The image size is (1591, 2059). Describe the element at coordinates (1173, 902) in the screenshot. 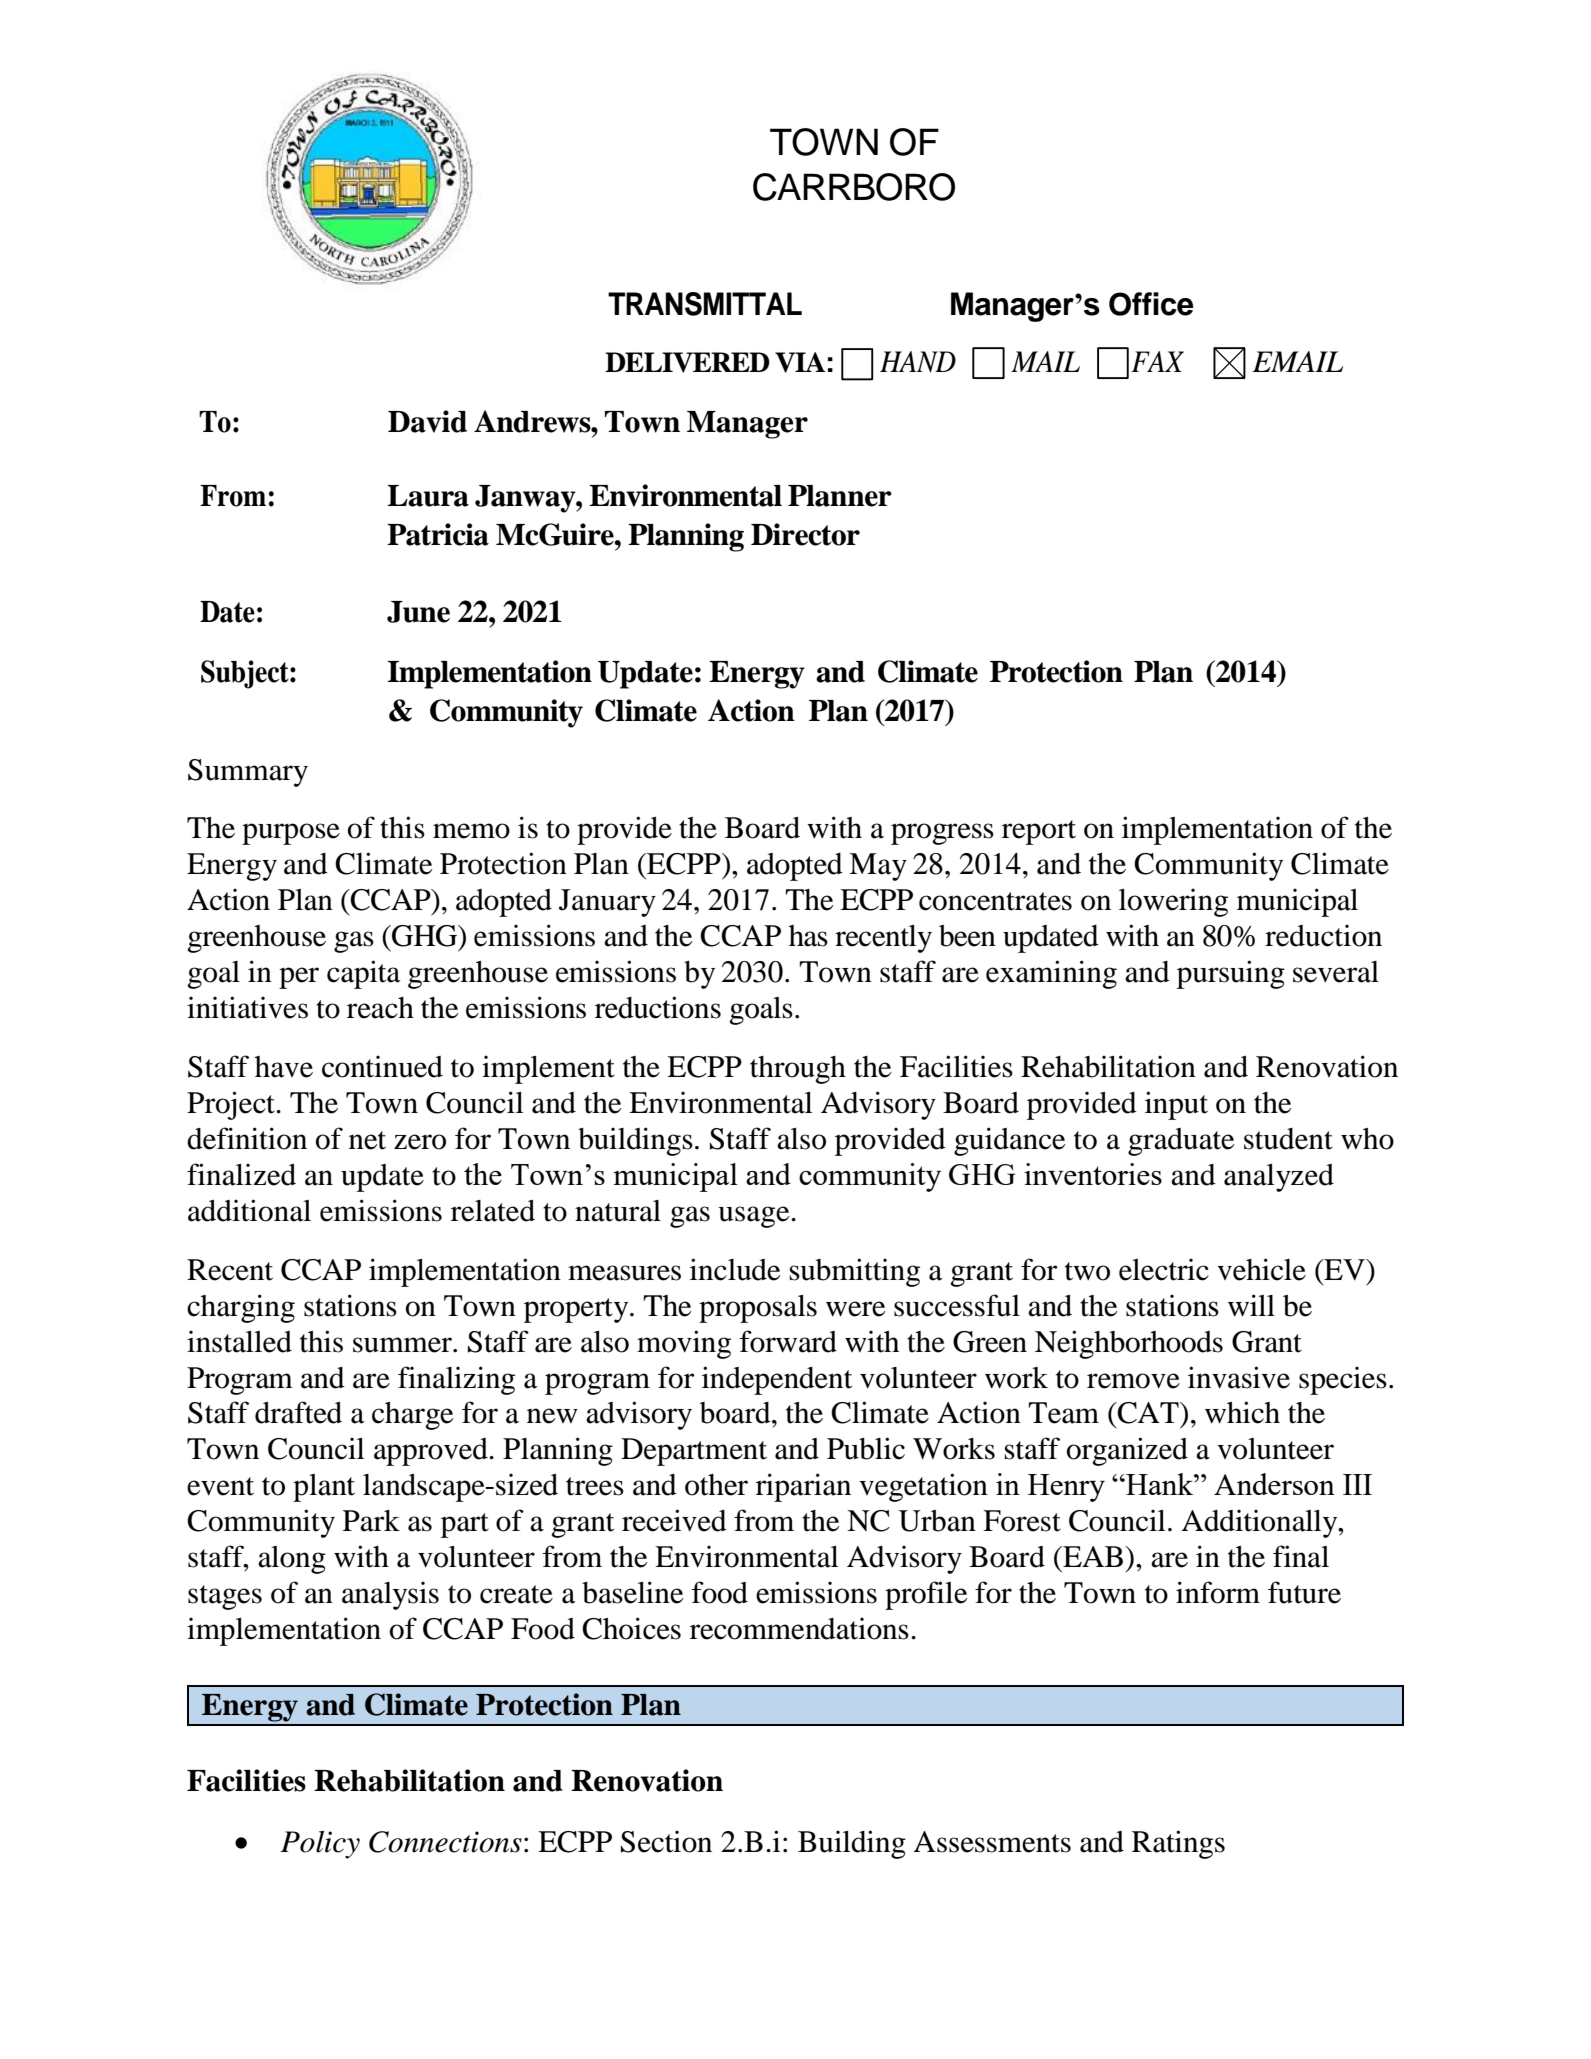

I see `lowering` at that location.
